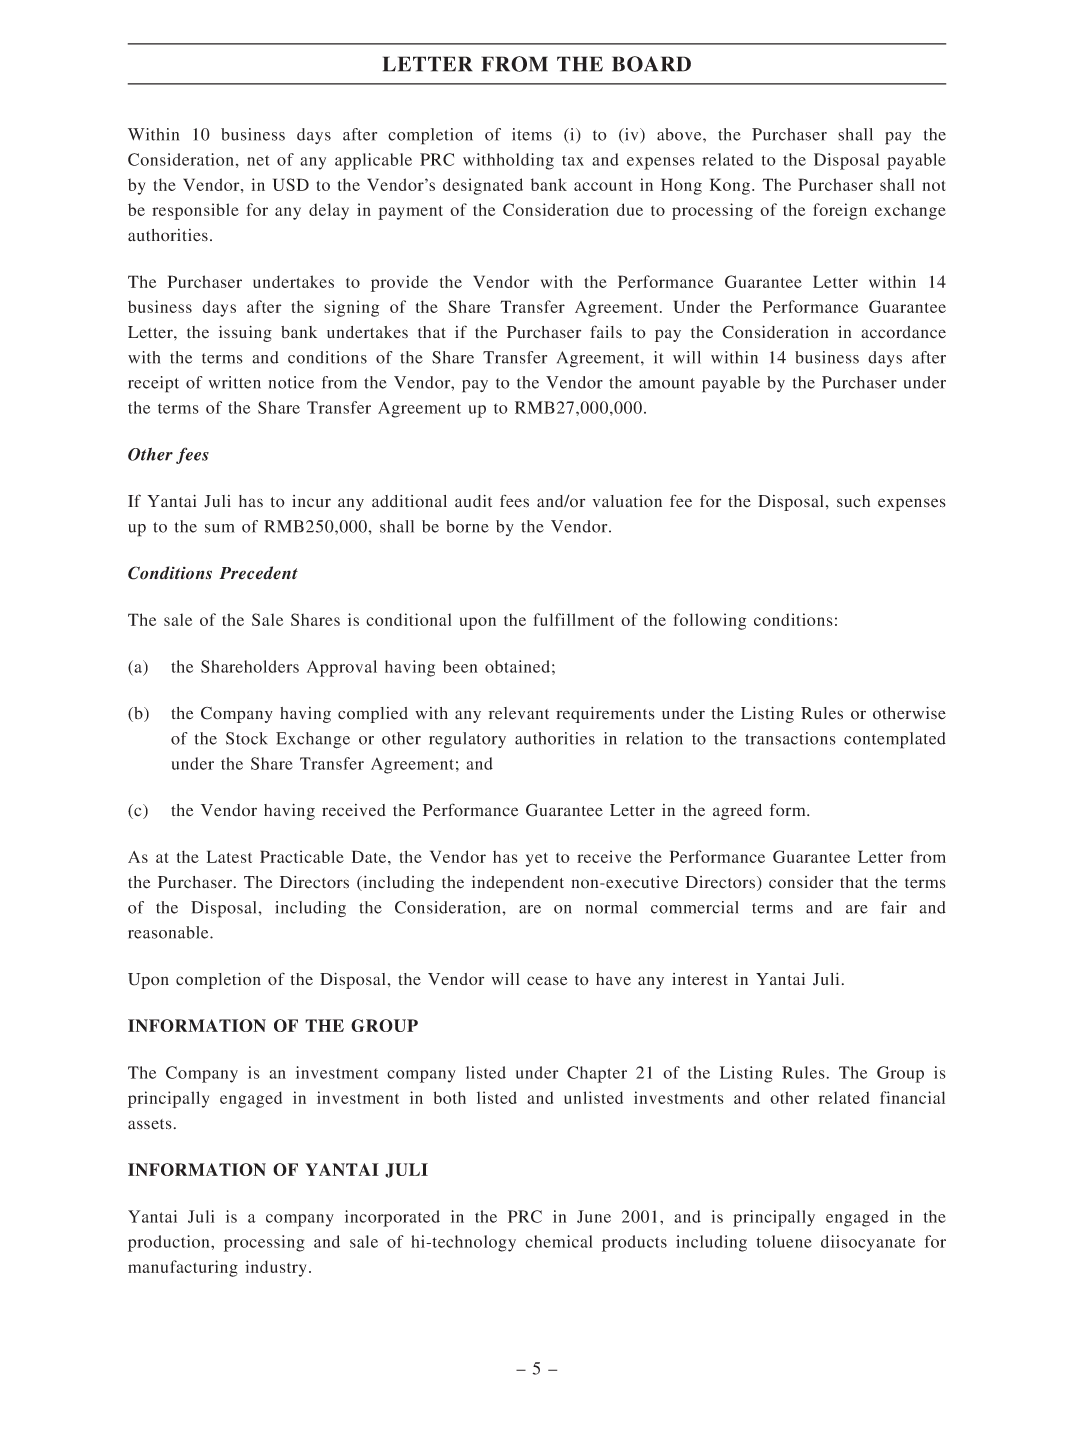 The width and height of the page is (1074, 1432). Describe the element at coordinates (275, 1268) in the page. I see `industry` at that location.
